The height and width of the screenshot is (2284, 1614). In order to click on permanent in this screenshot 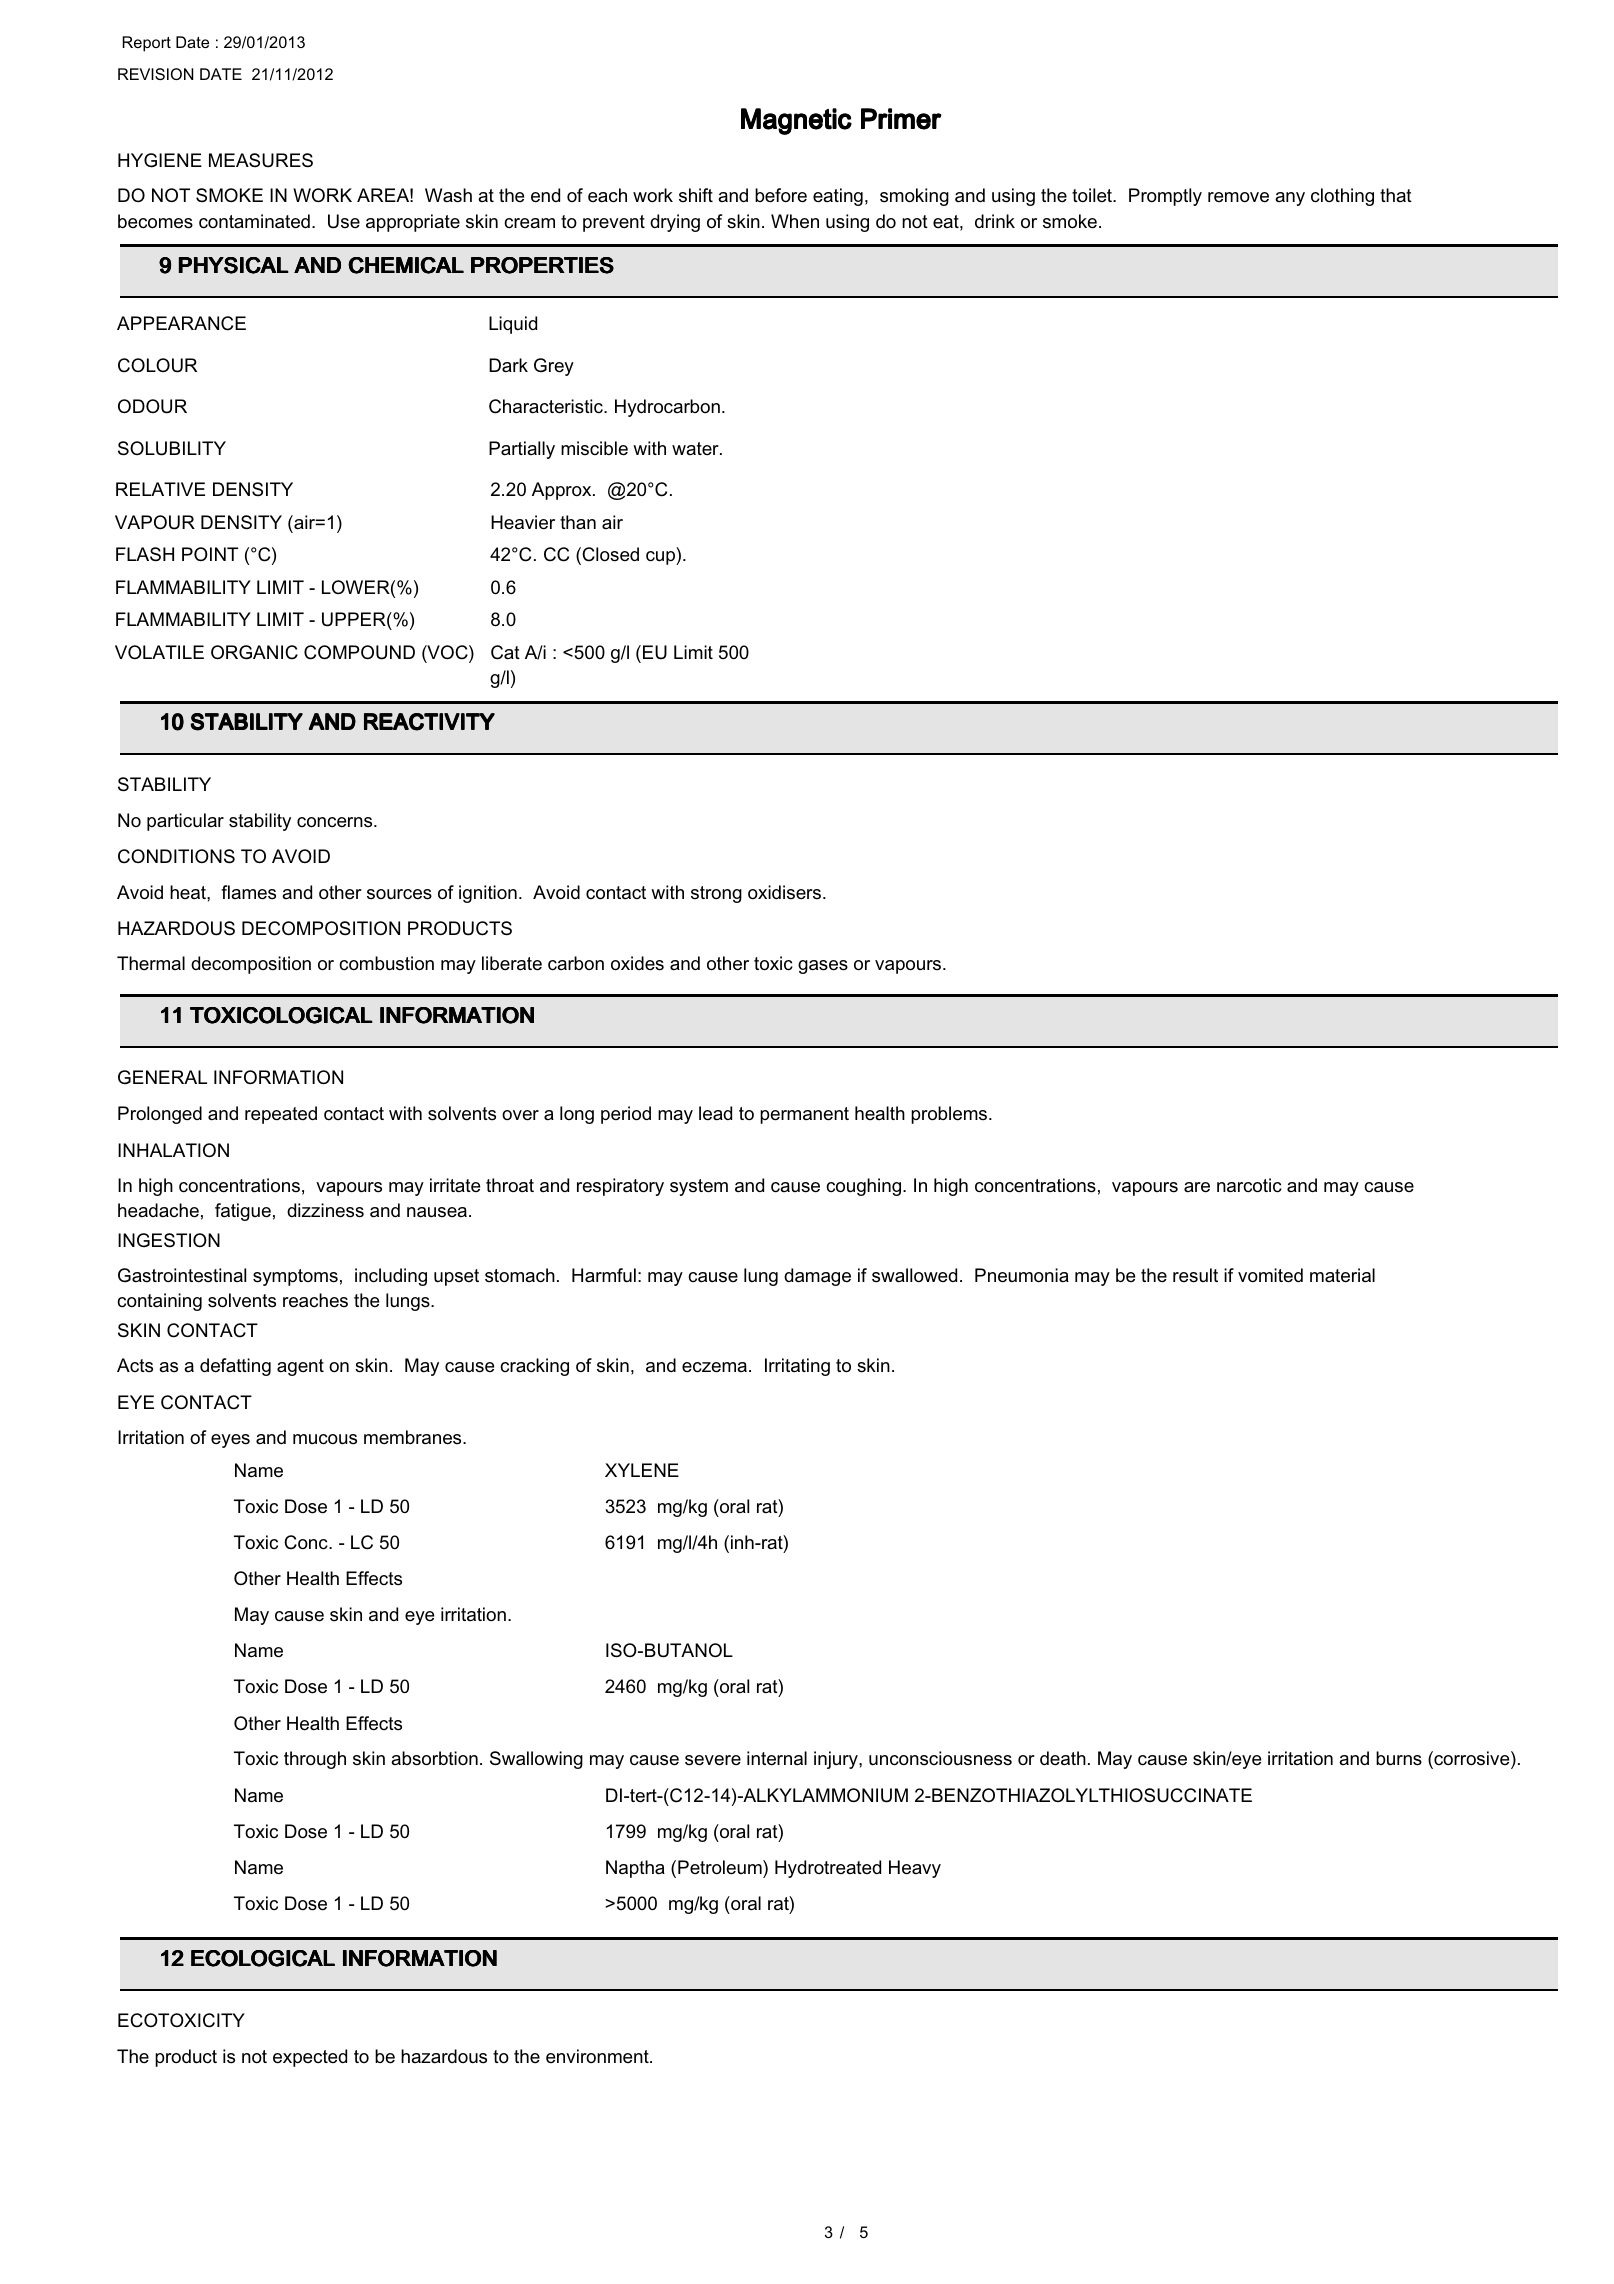, I will do `click(804, 1115)`.
